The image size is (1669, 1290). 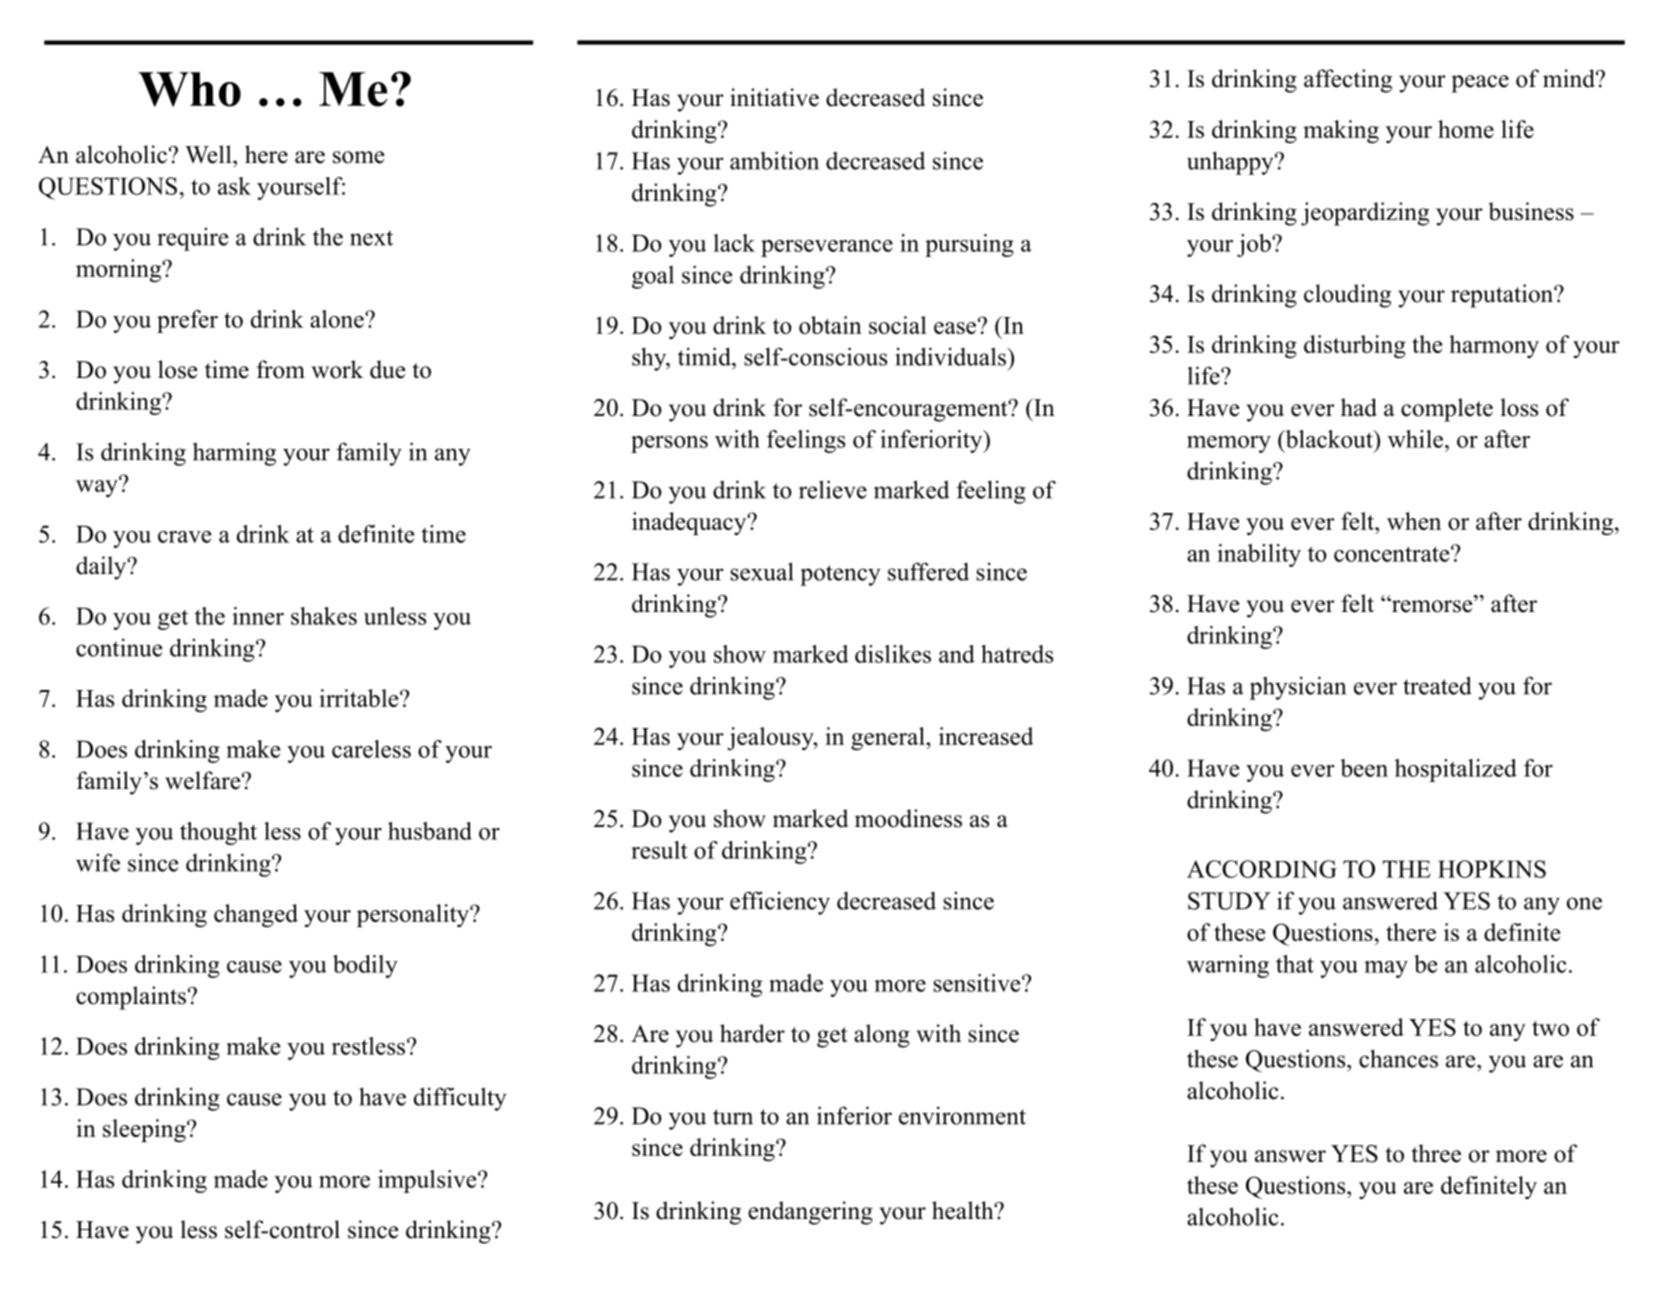 What do you see at coordinates (1341, 131) in the screenshot?
I see `making` at bounding box center [1341, 131].
